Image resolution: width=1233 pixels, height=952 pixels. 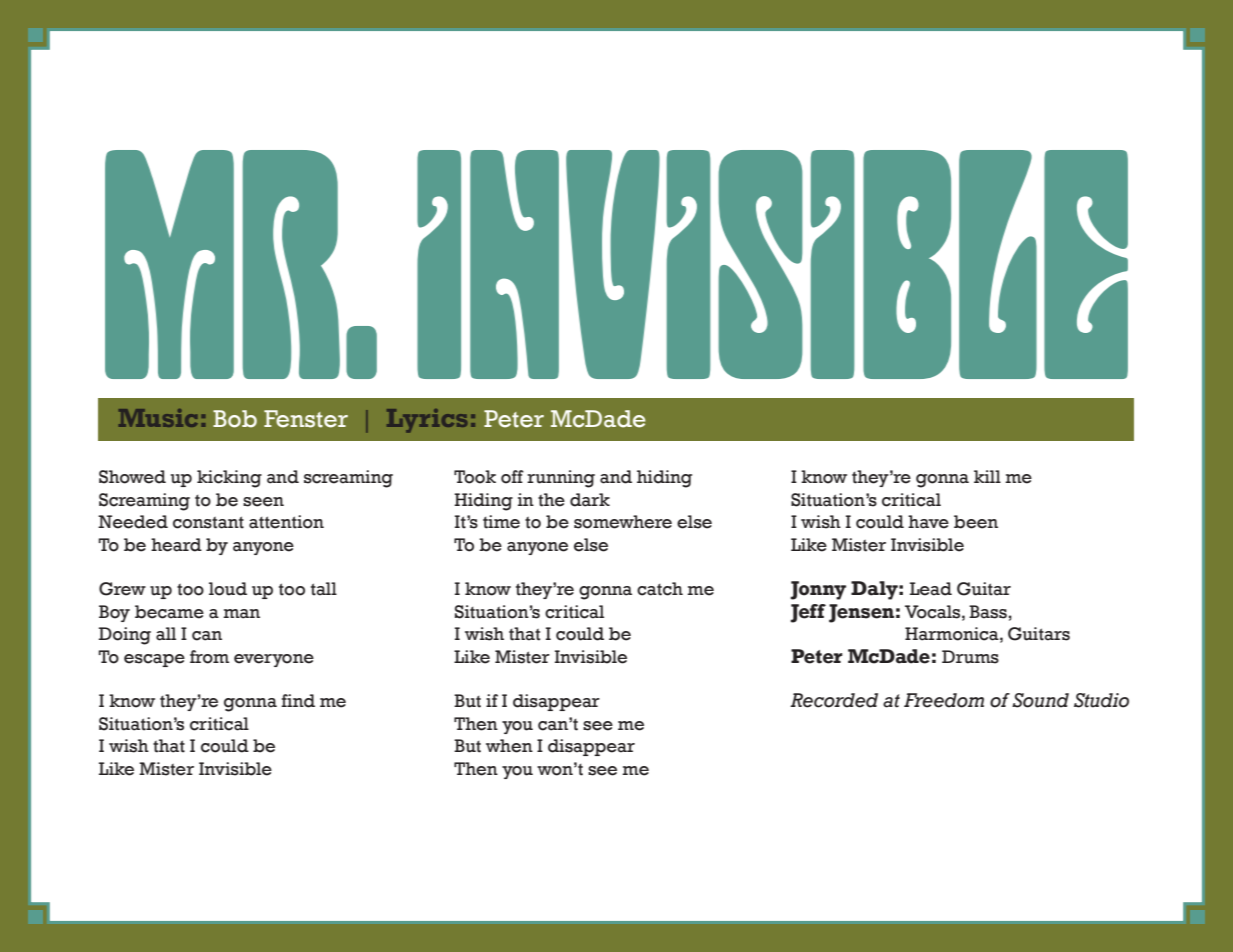 What do you see at coordinates (660, 589) in the screenshot?
I see `catch` at bounding box center [660, 589].
